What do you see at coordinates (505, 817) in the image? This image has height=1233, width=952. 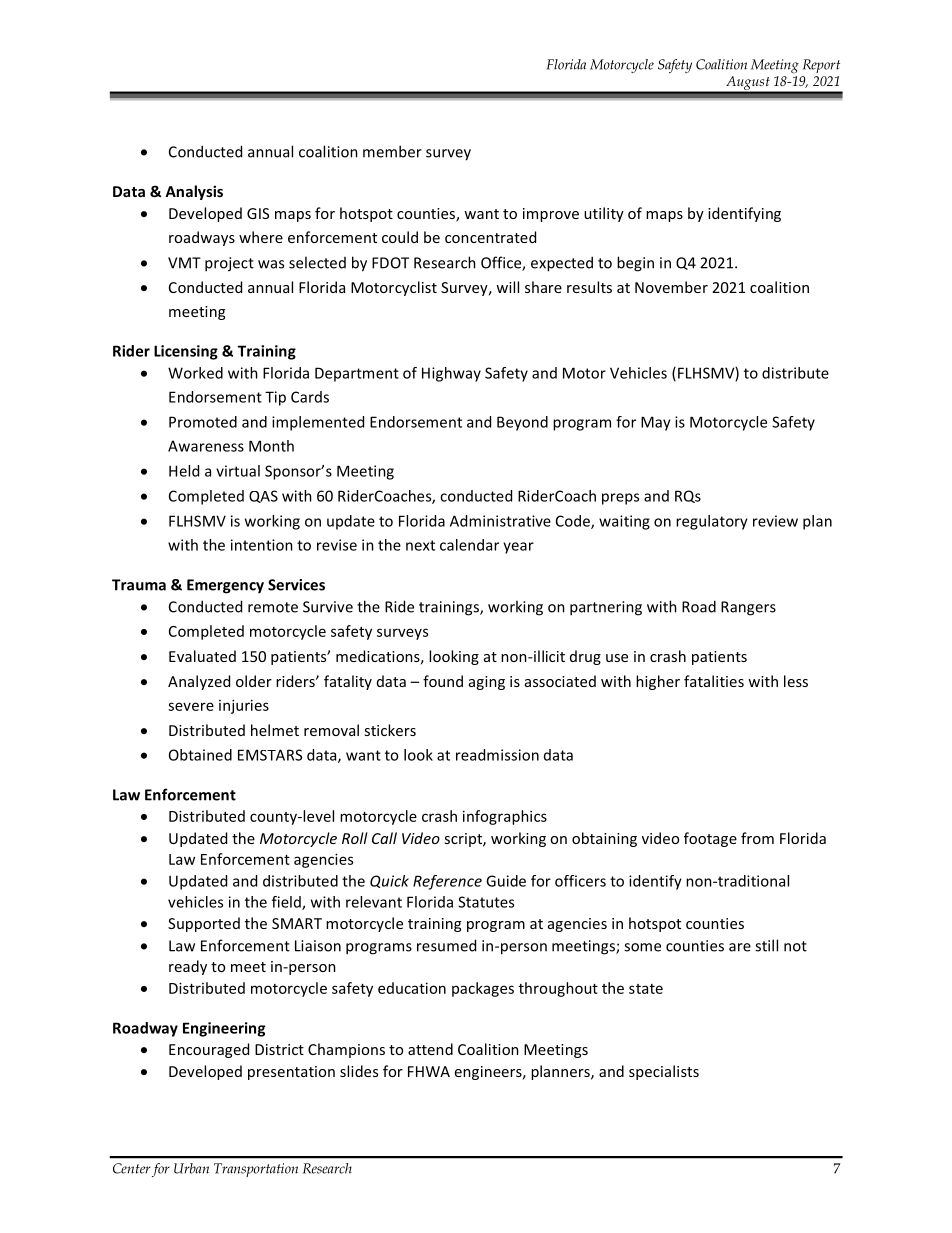 I see `infographics` at bounding box center [505, 817].
